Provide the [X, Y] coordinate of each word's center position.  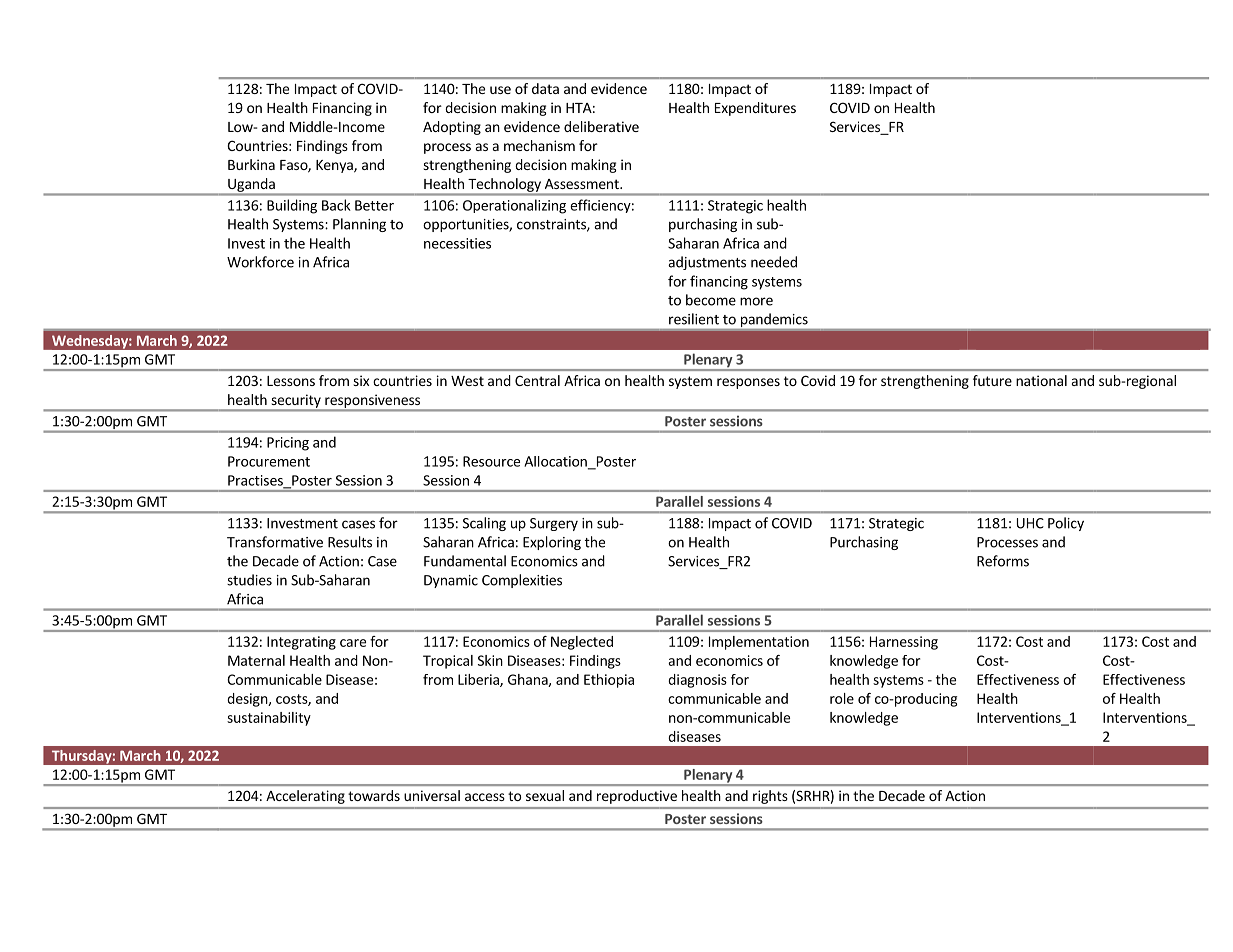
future [992, 380]
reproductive [637, 797]
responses [748, 383]
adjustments [707, 263]
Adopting [452, 128]
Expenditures [755, 109]
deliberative [601, 126]
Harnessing [904, 643]
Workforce [260, 262]
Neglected [582, 643]
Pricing [288, 444]
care [353, 643]
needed [774, 262]
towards [374, 795]
